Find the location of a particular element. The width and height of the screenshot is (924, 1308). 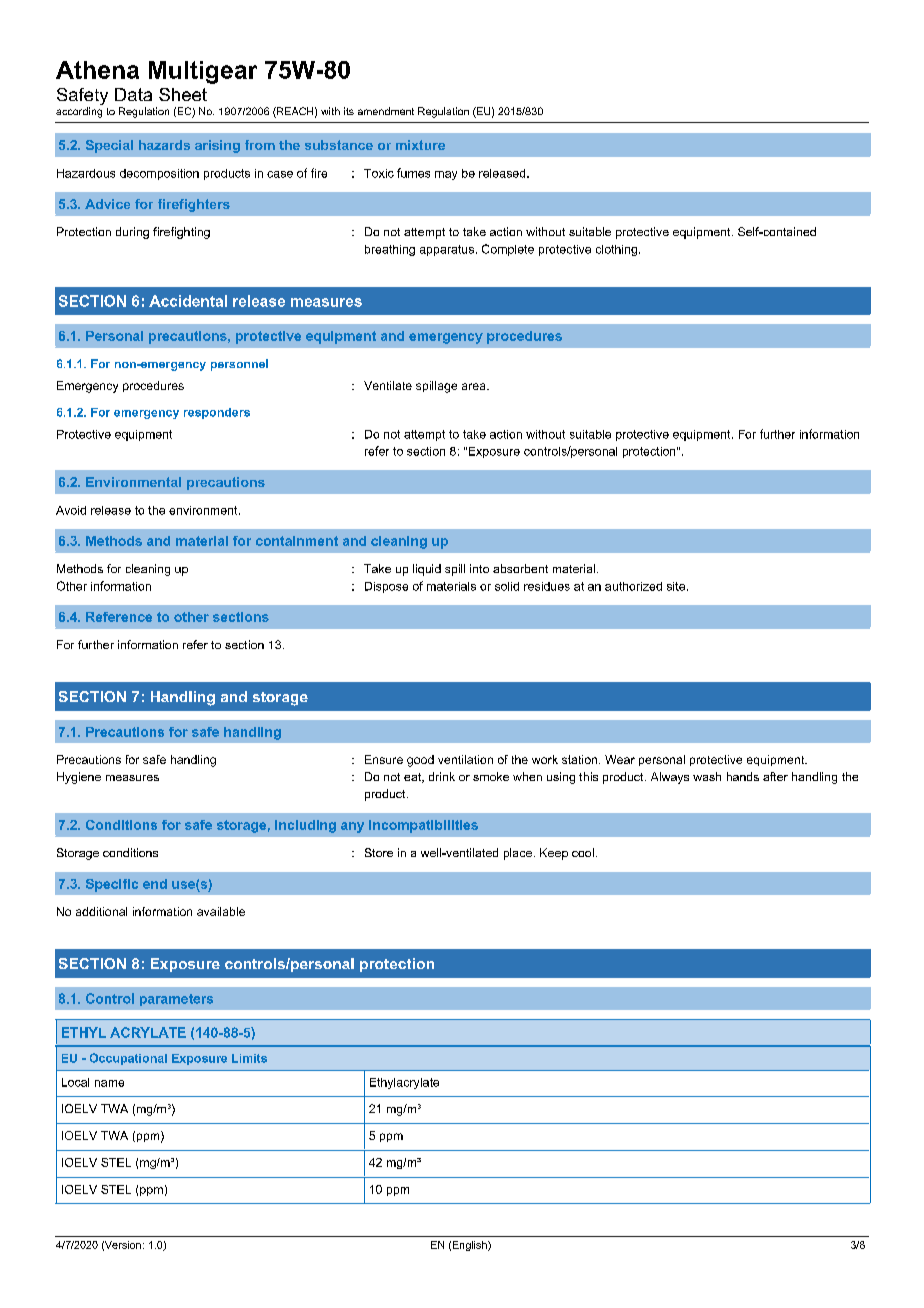

cool is located at coordinates (583, 852).
